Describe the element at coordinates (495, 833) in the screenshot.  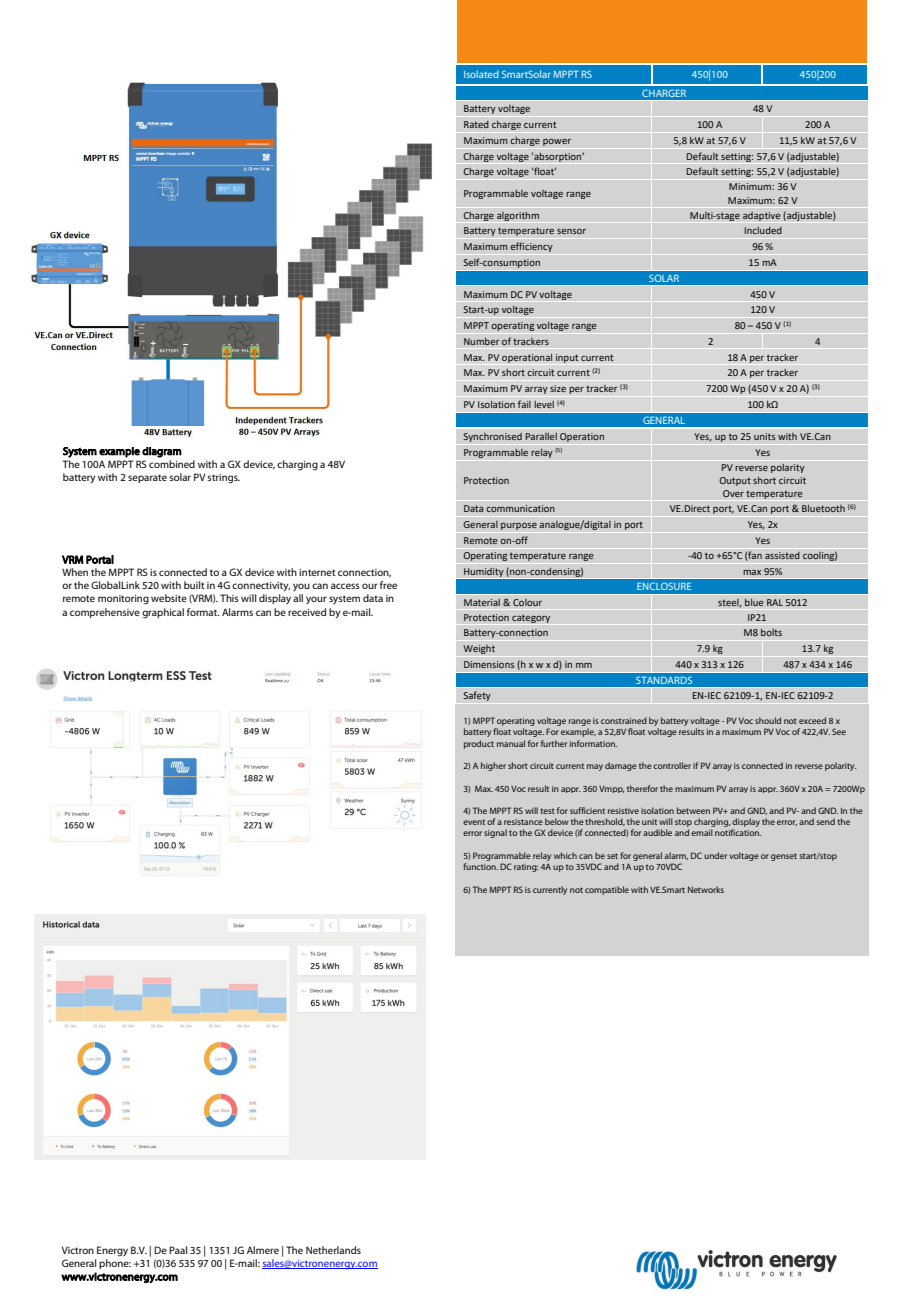
I see `signal` at that location.
